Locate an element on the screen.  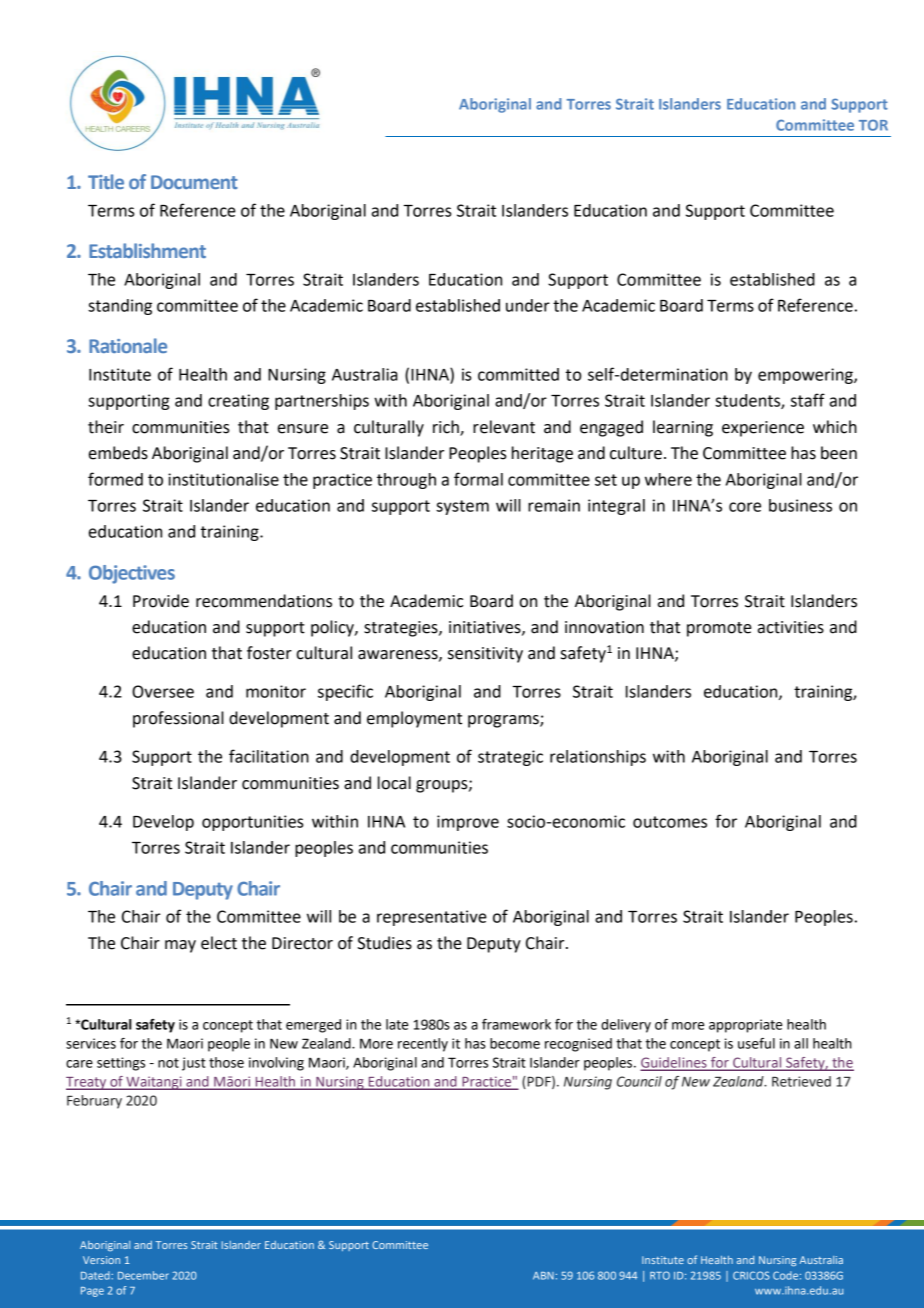
Provide is located at coordinates (161, 601).
